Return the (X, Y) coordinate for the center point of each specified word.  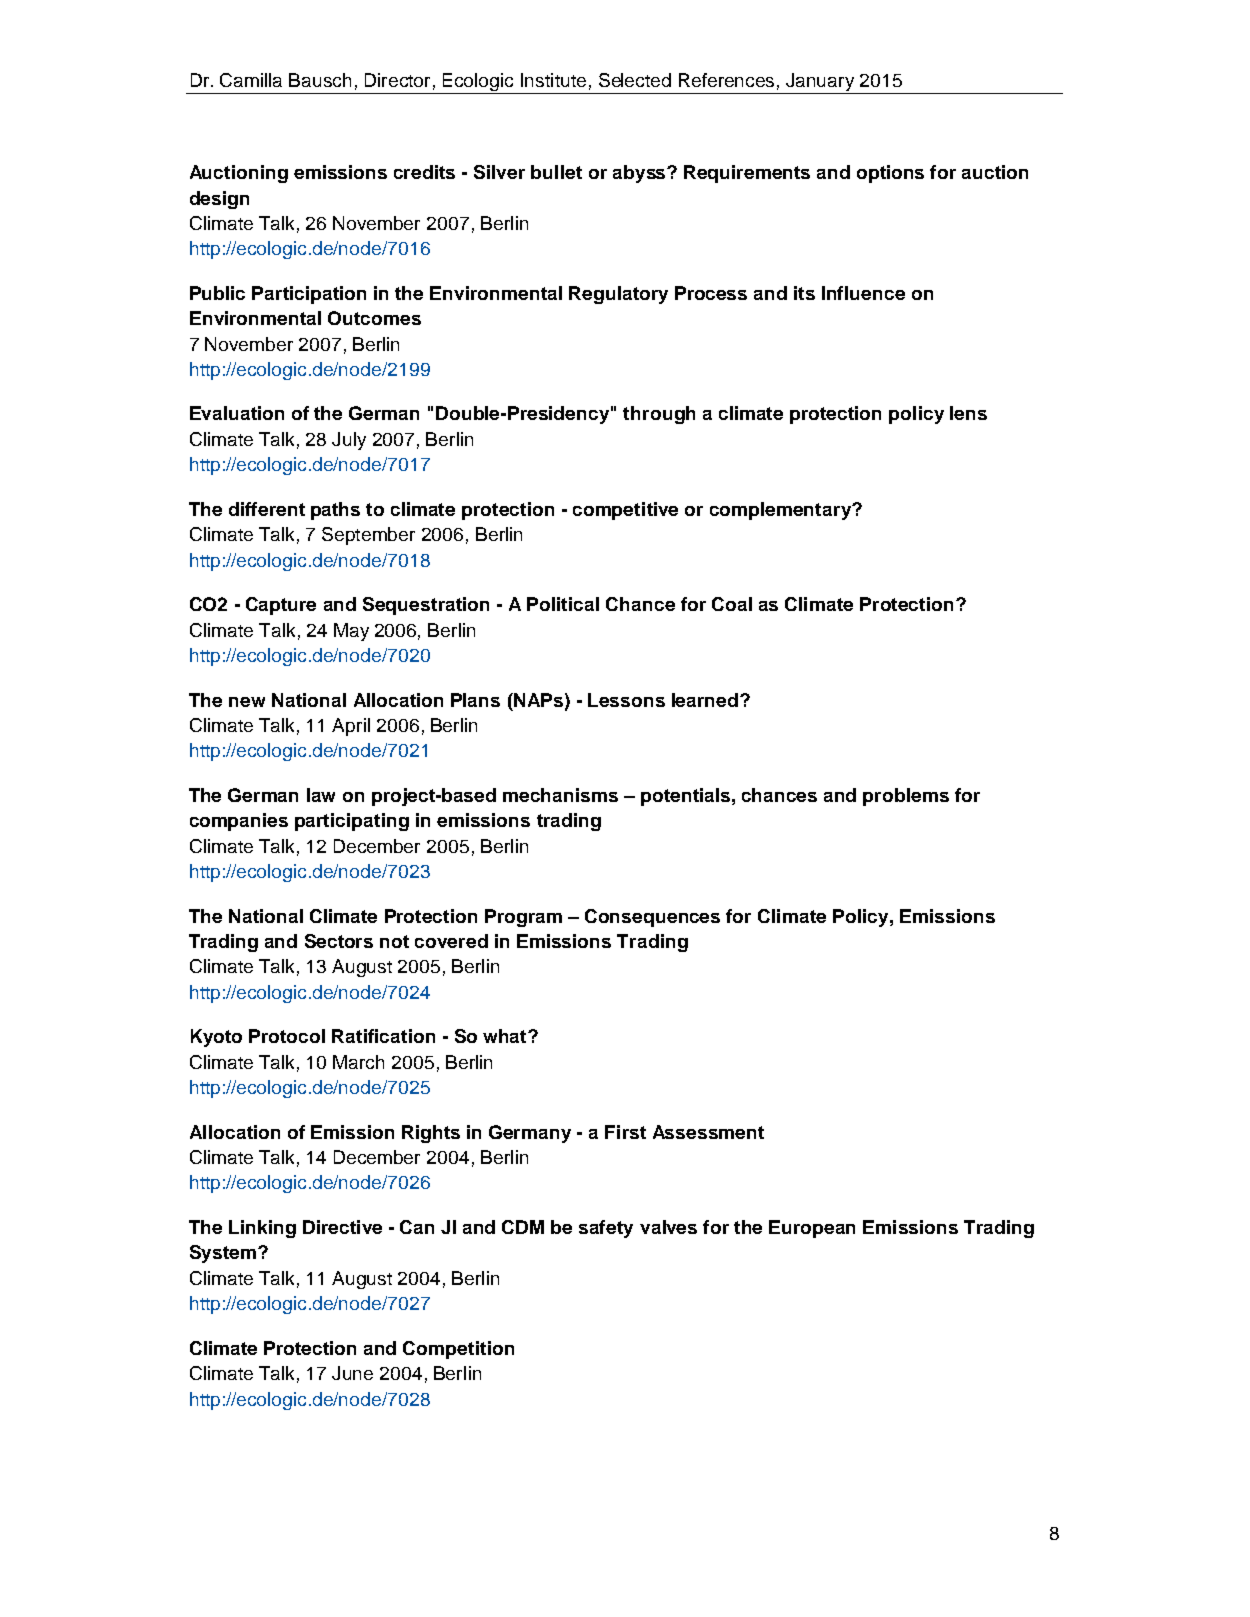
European (812, 1229)
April (351, 727)
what (506, 1036)
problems (906, 797)
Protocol (287, 1036)
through (659, 415)
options (890, 174)
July (349, 441)
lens (968, 413)
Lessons (626, 700)
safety (606, 1229)
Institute (553, 80)
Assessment (708, 1132)
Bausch (320, 80)
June (352, 1373)
